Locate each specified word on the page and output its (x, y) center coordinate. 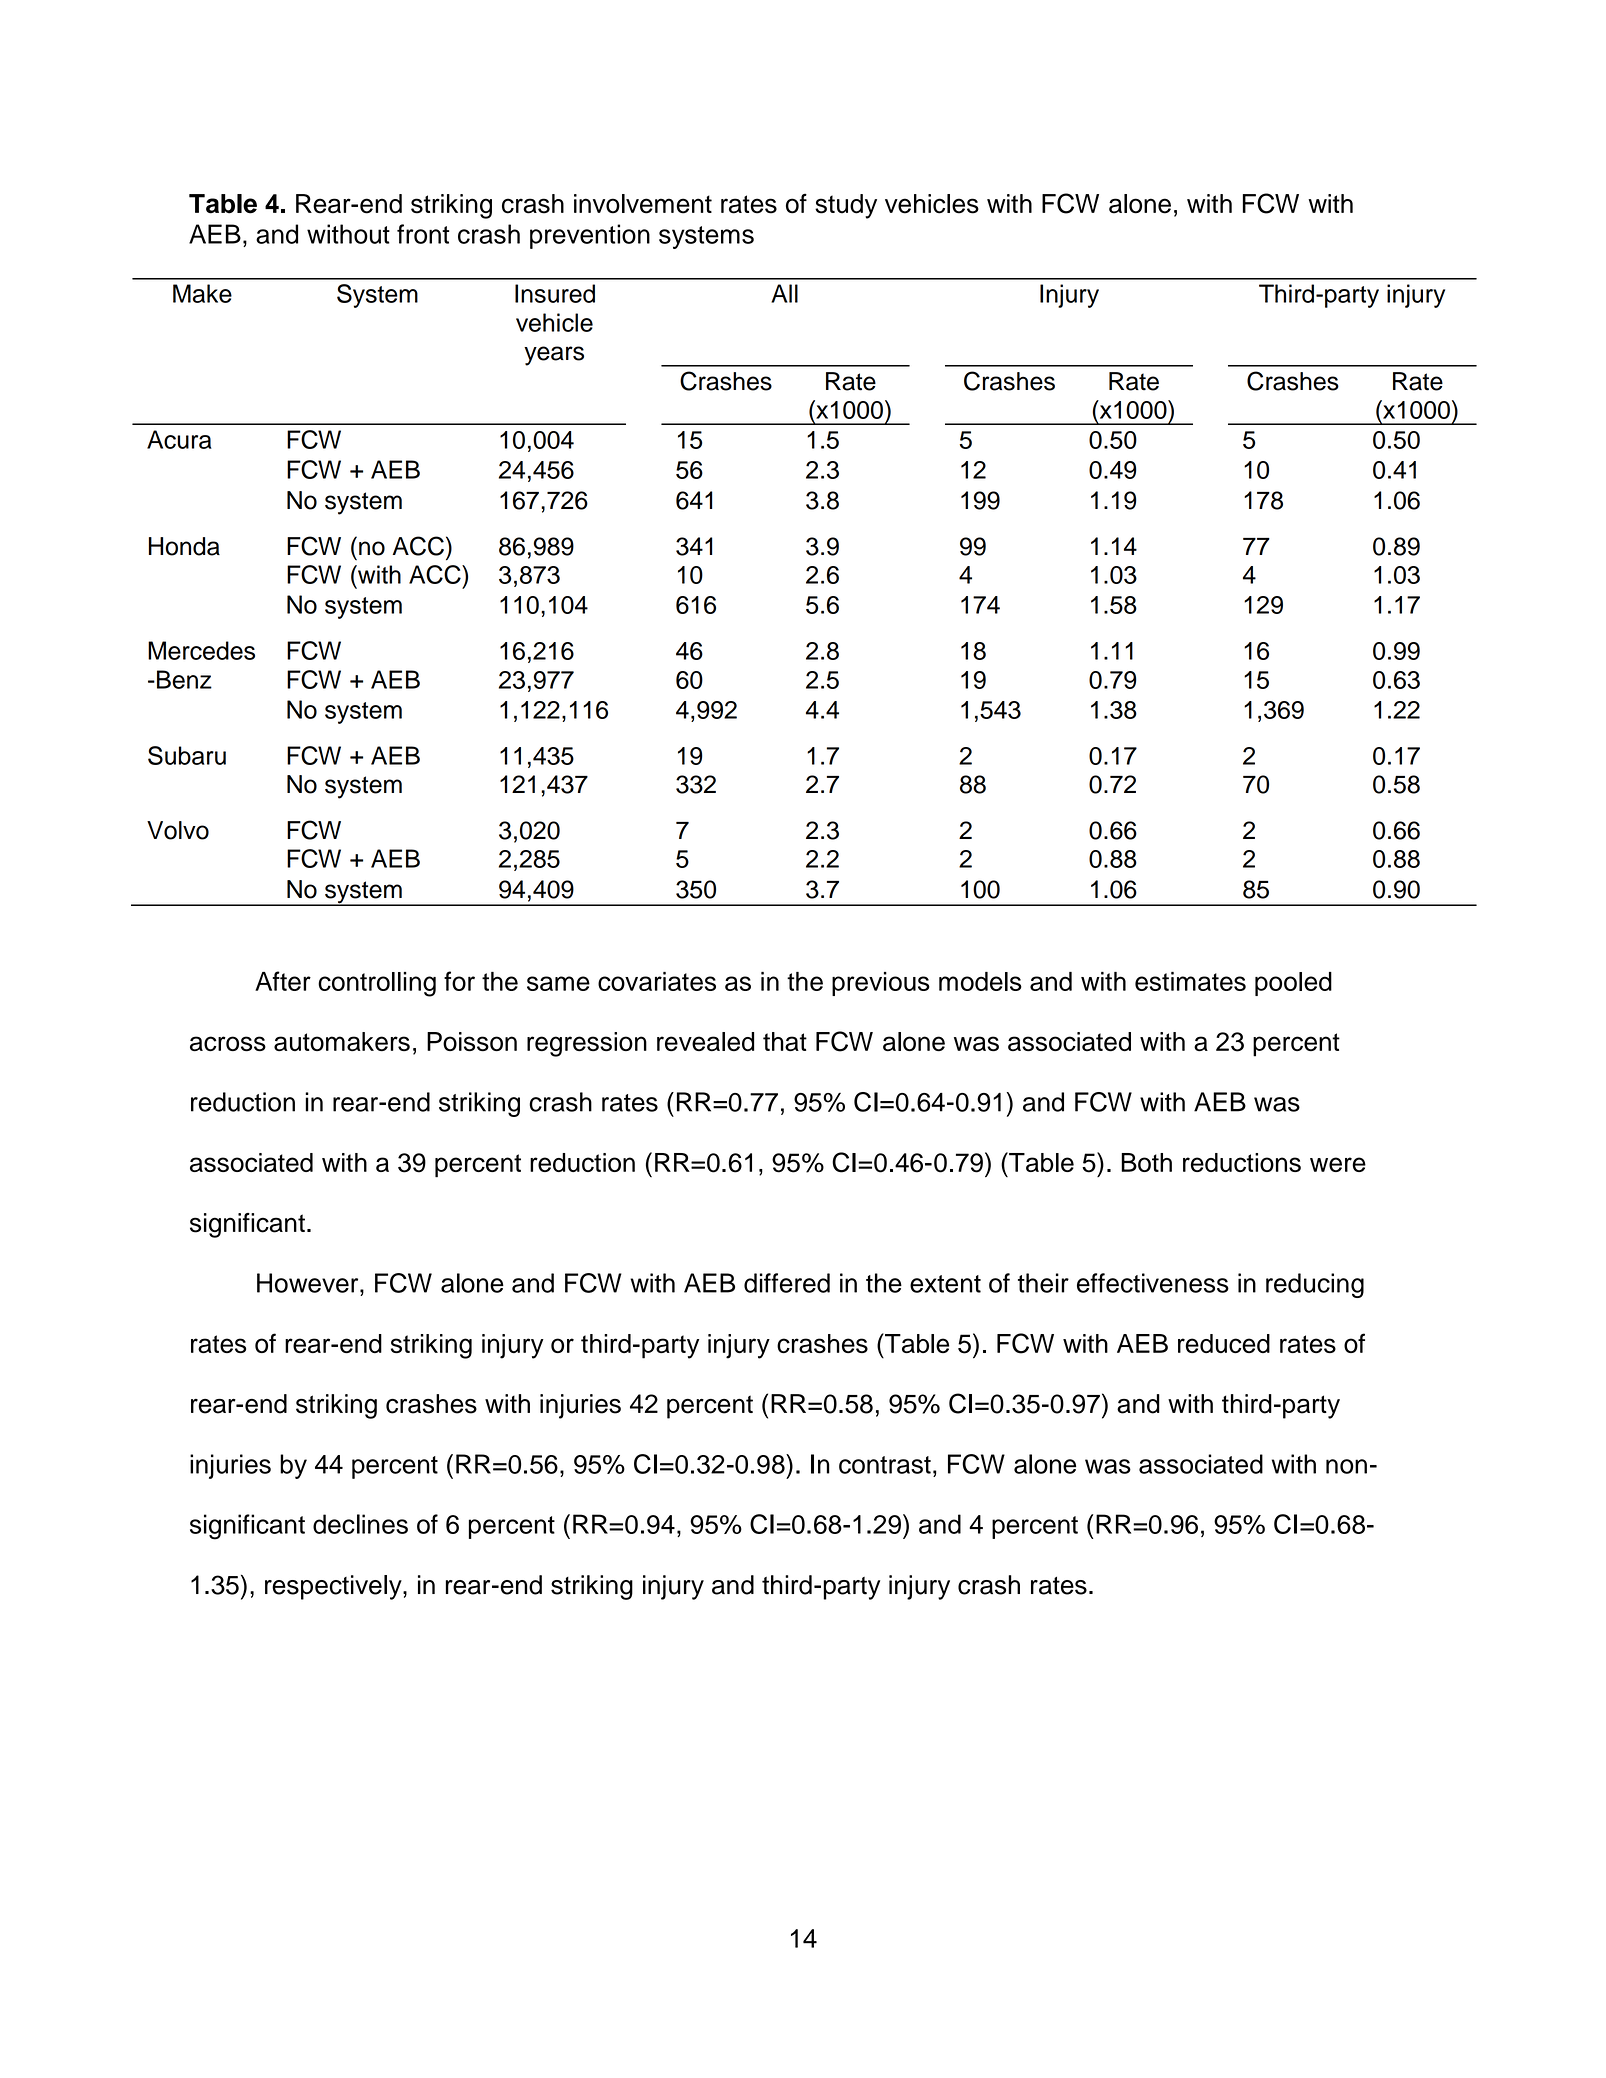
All (784, 293)
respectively (334, 1587)
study (846, 206)
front (423, 234)
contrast (885, 1465)
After (283, 981)
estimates (1190, 981)
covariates (657, 981)
